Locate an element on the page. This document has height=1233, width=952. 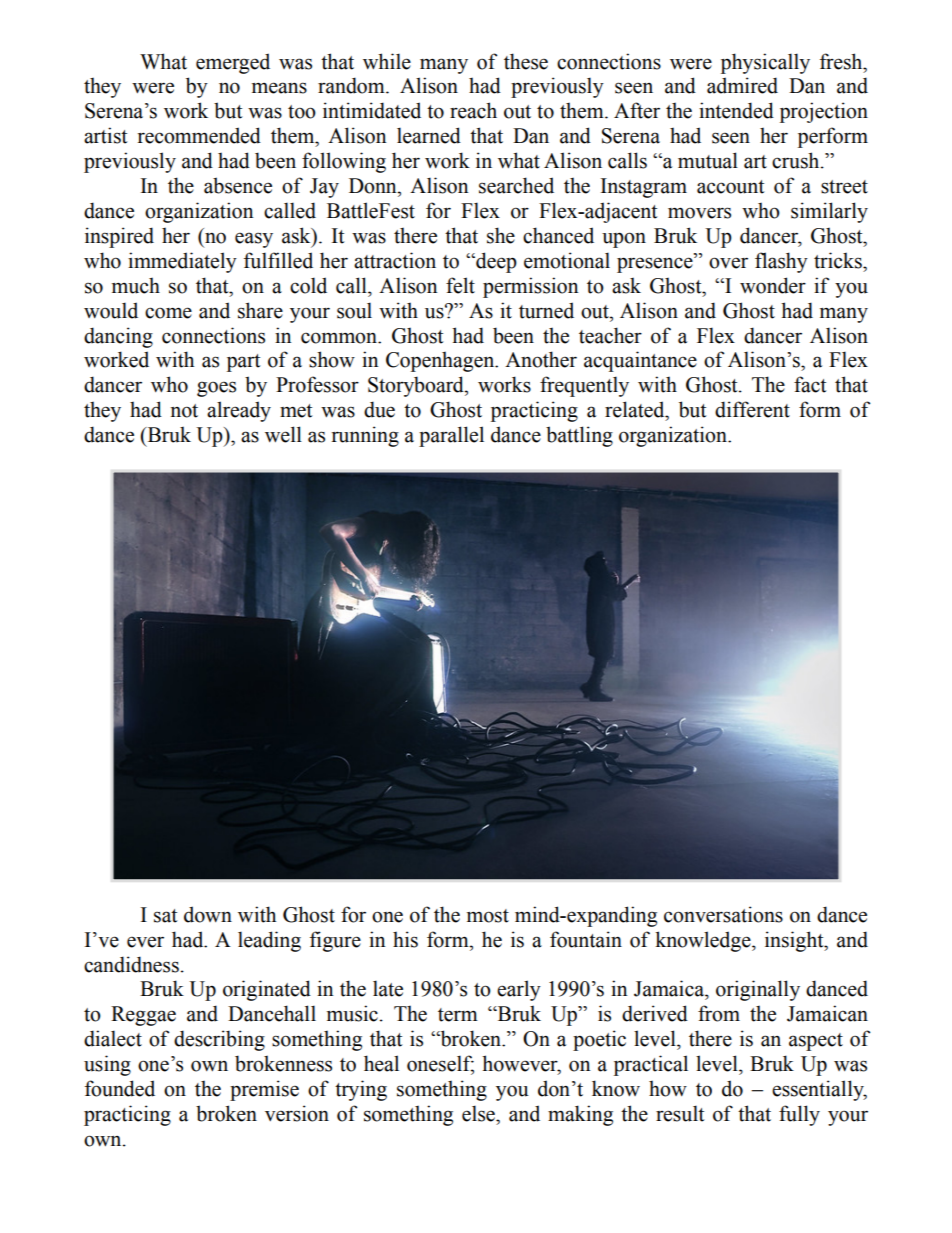
emerged is located at coordinates (233, 63).
